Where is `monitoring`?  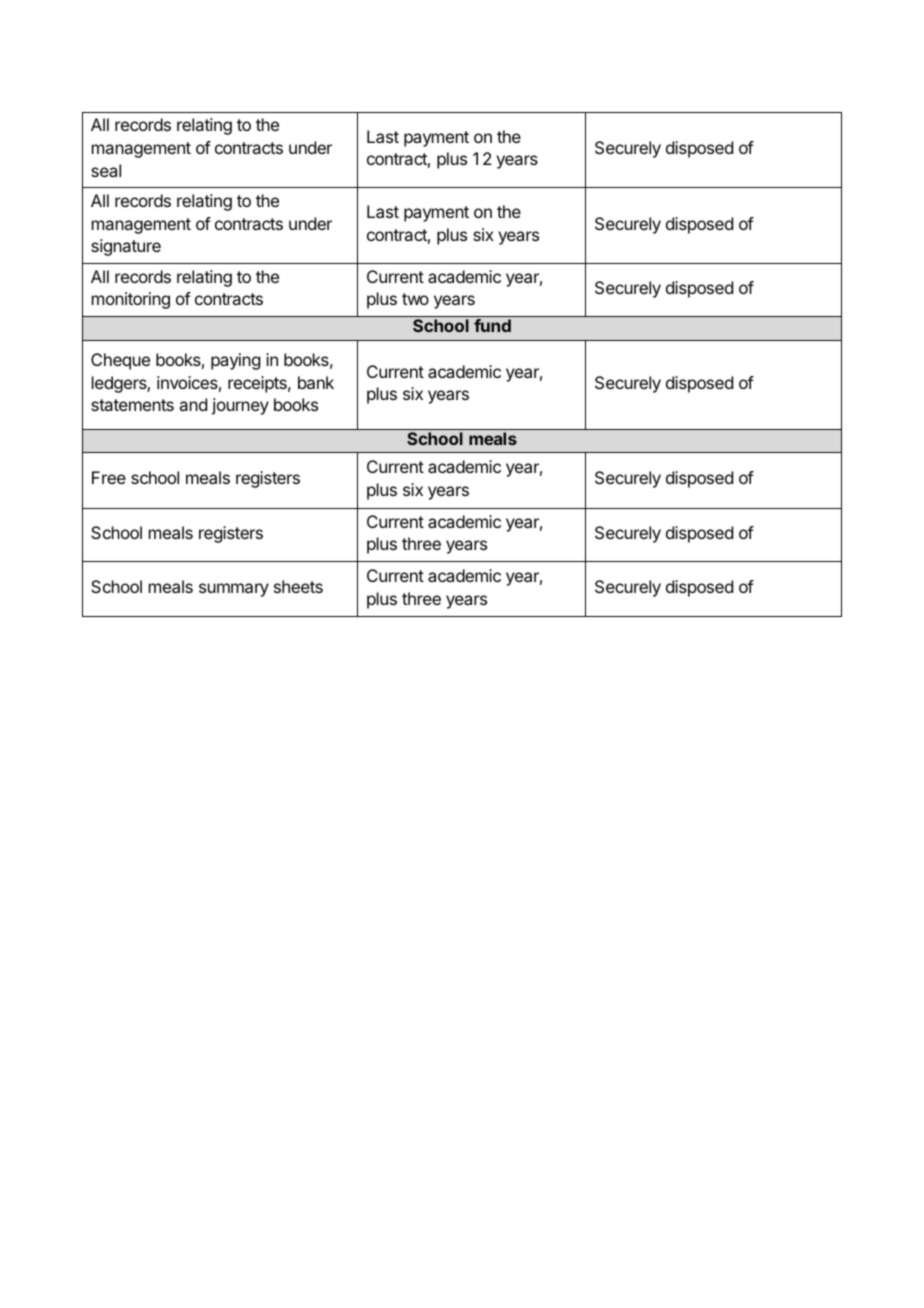
monitoring is located at coordinates (131, 300).
